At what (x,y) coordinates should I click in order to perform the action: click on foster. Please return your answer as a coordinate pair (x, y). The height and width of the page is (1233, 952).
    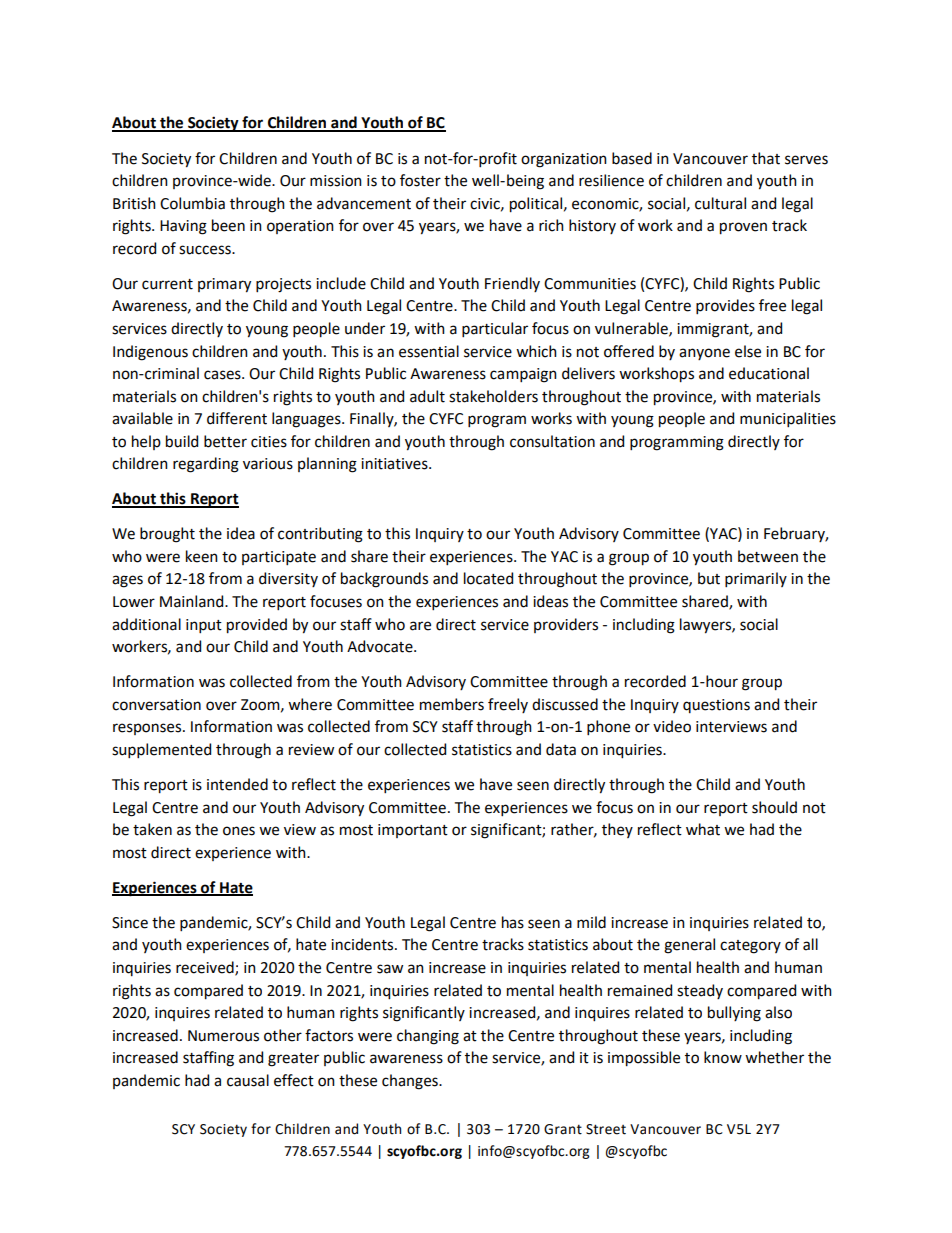
    Looking at the image, I should click on (420, 180).
